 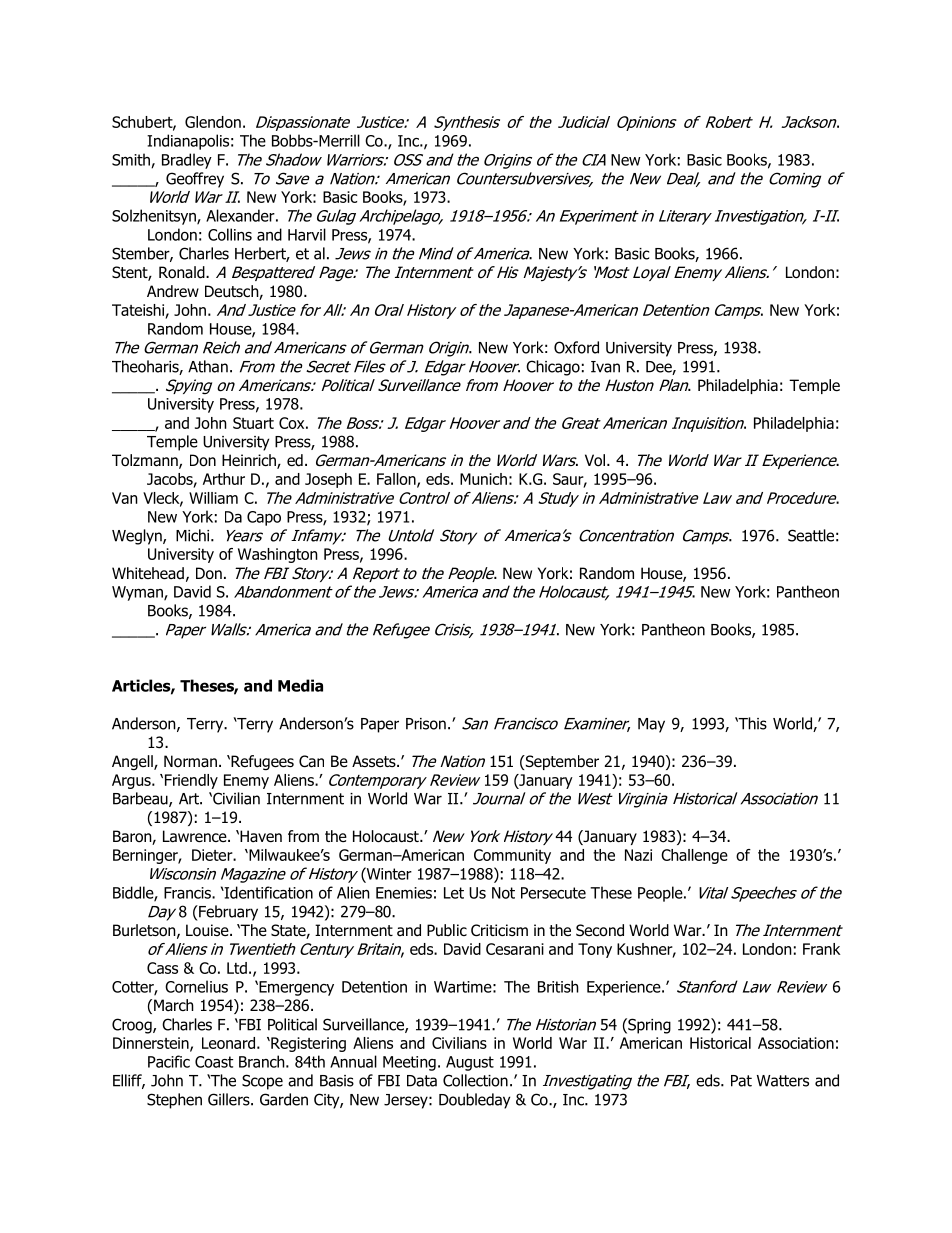 What do you see at coordinates (576, 347) in the page?
I see `Oxford` at bounding box center [576, 347].
